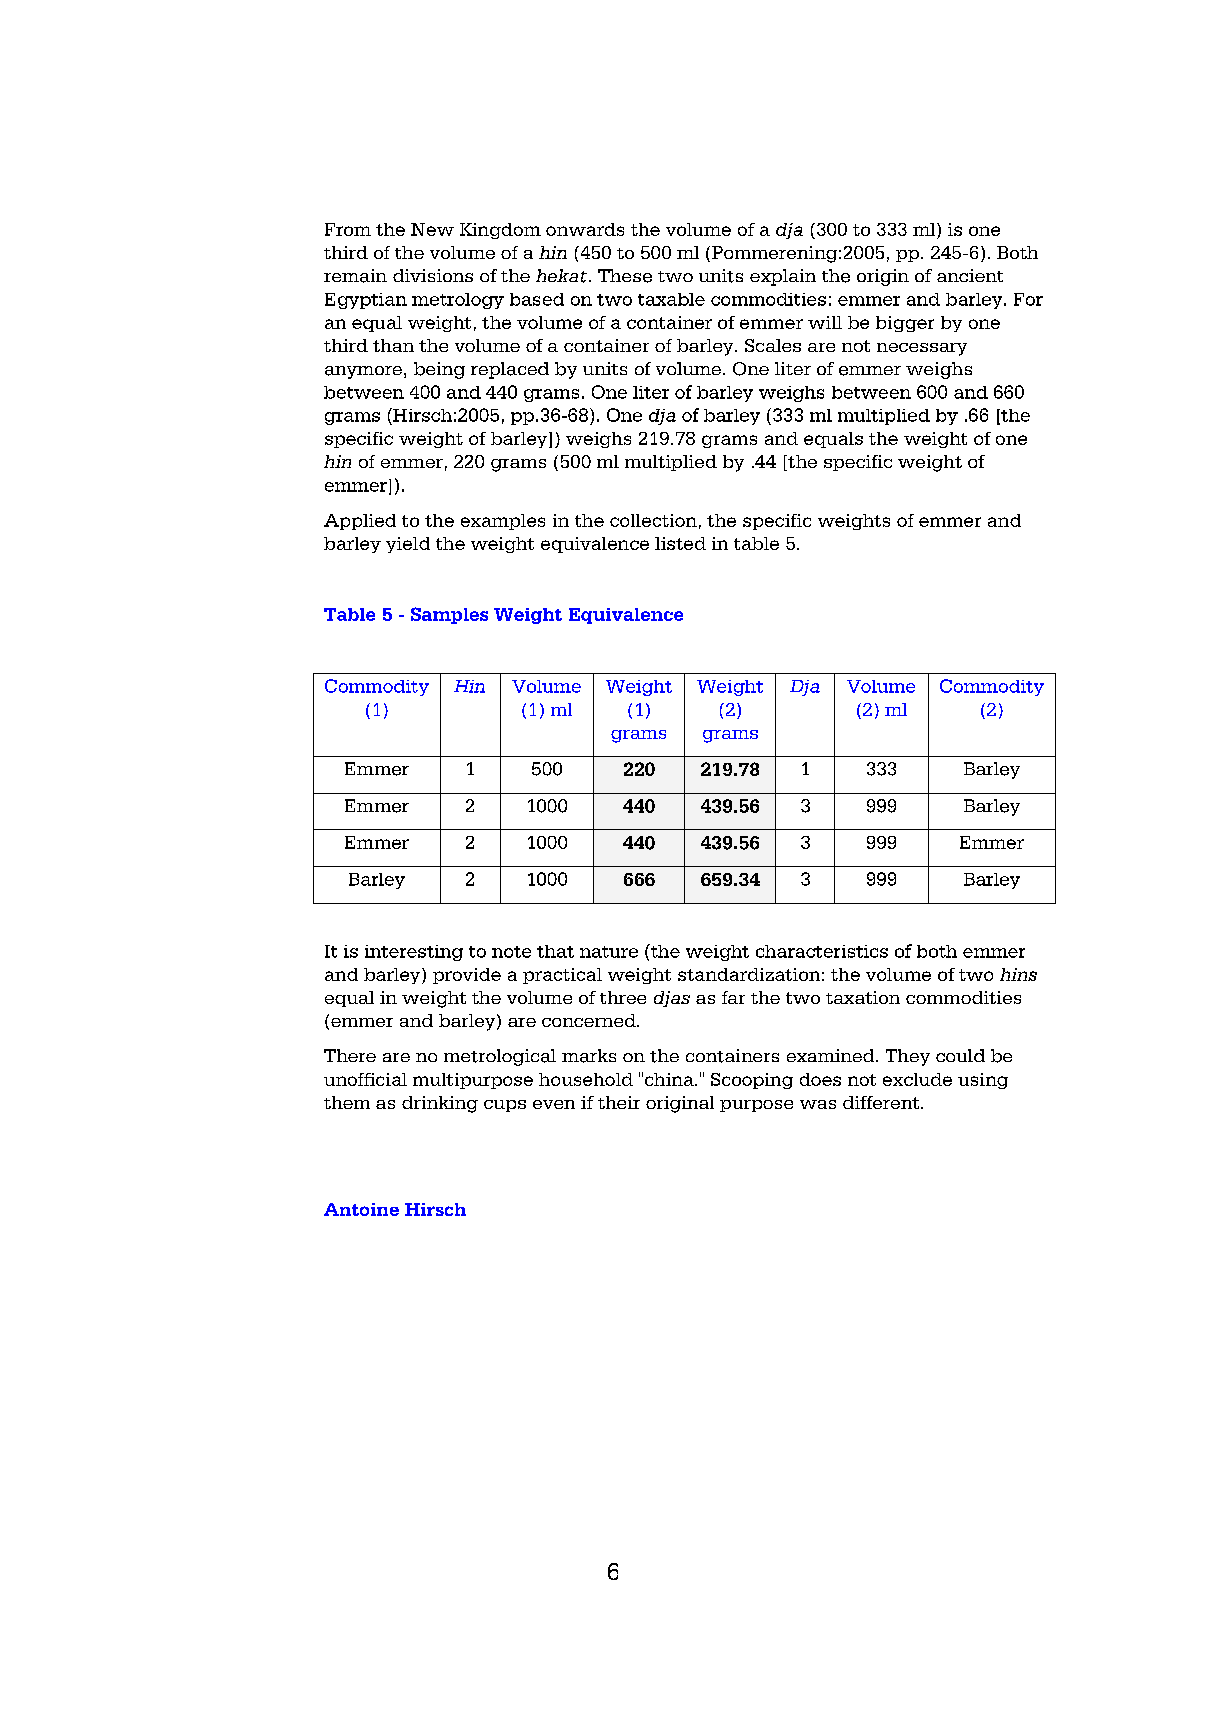 This screenshot has width=1223, height=1731. I want to click on divisions, so click(433, 275).
